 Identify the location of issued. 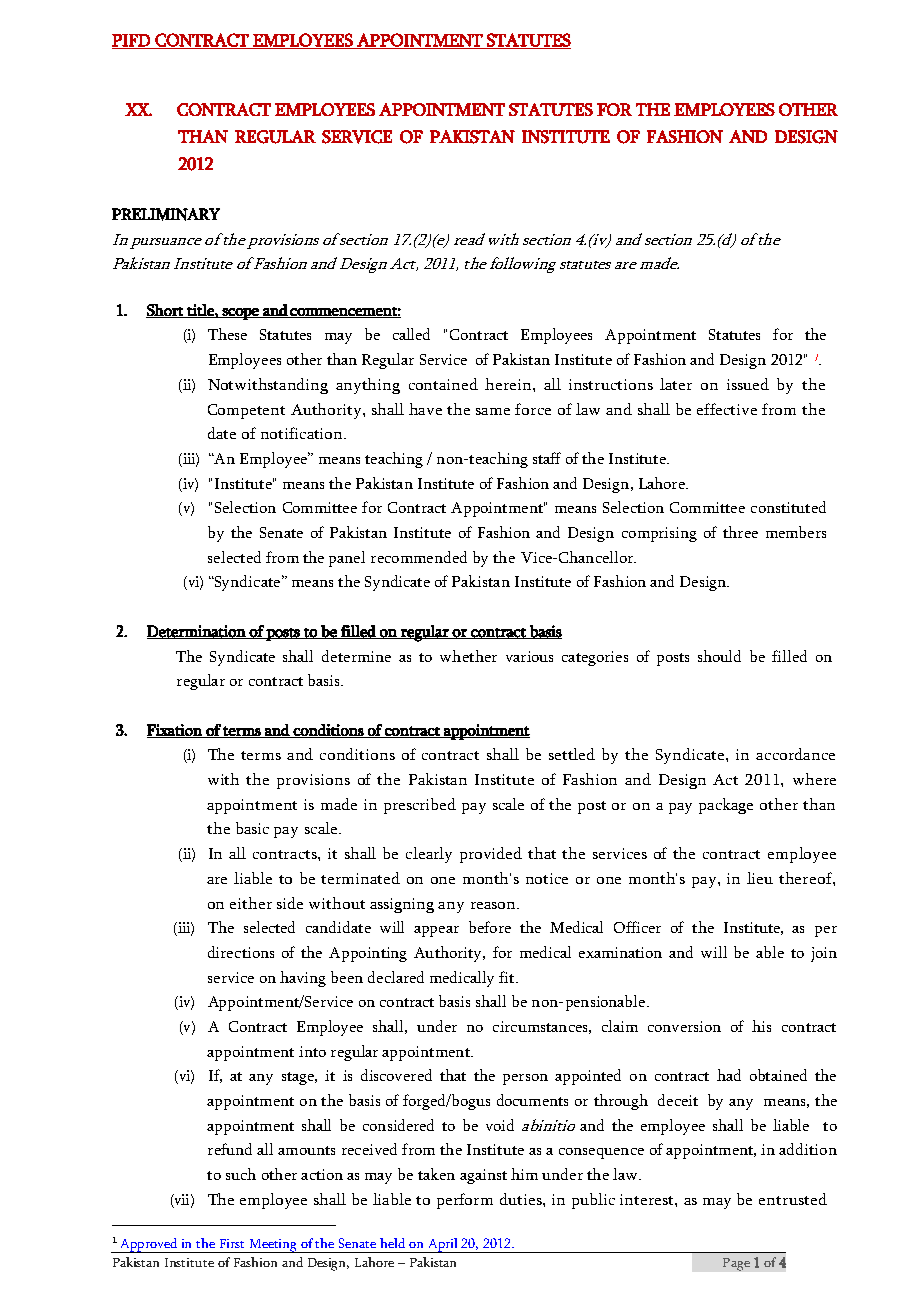
(748, 384).
